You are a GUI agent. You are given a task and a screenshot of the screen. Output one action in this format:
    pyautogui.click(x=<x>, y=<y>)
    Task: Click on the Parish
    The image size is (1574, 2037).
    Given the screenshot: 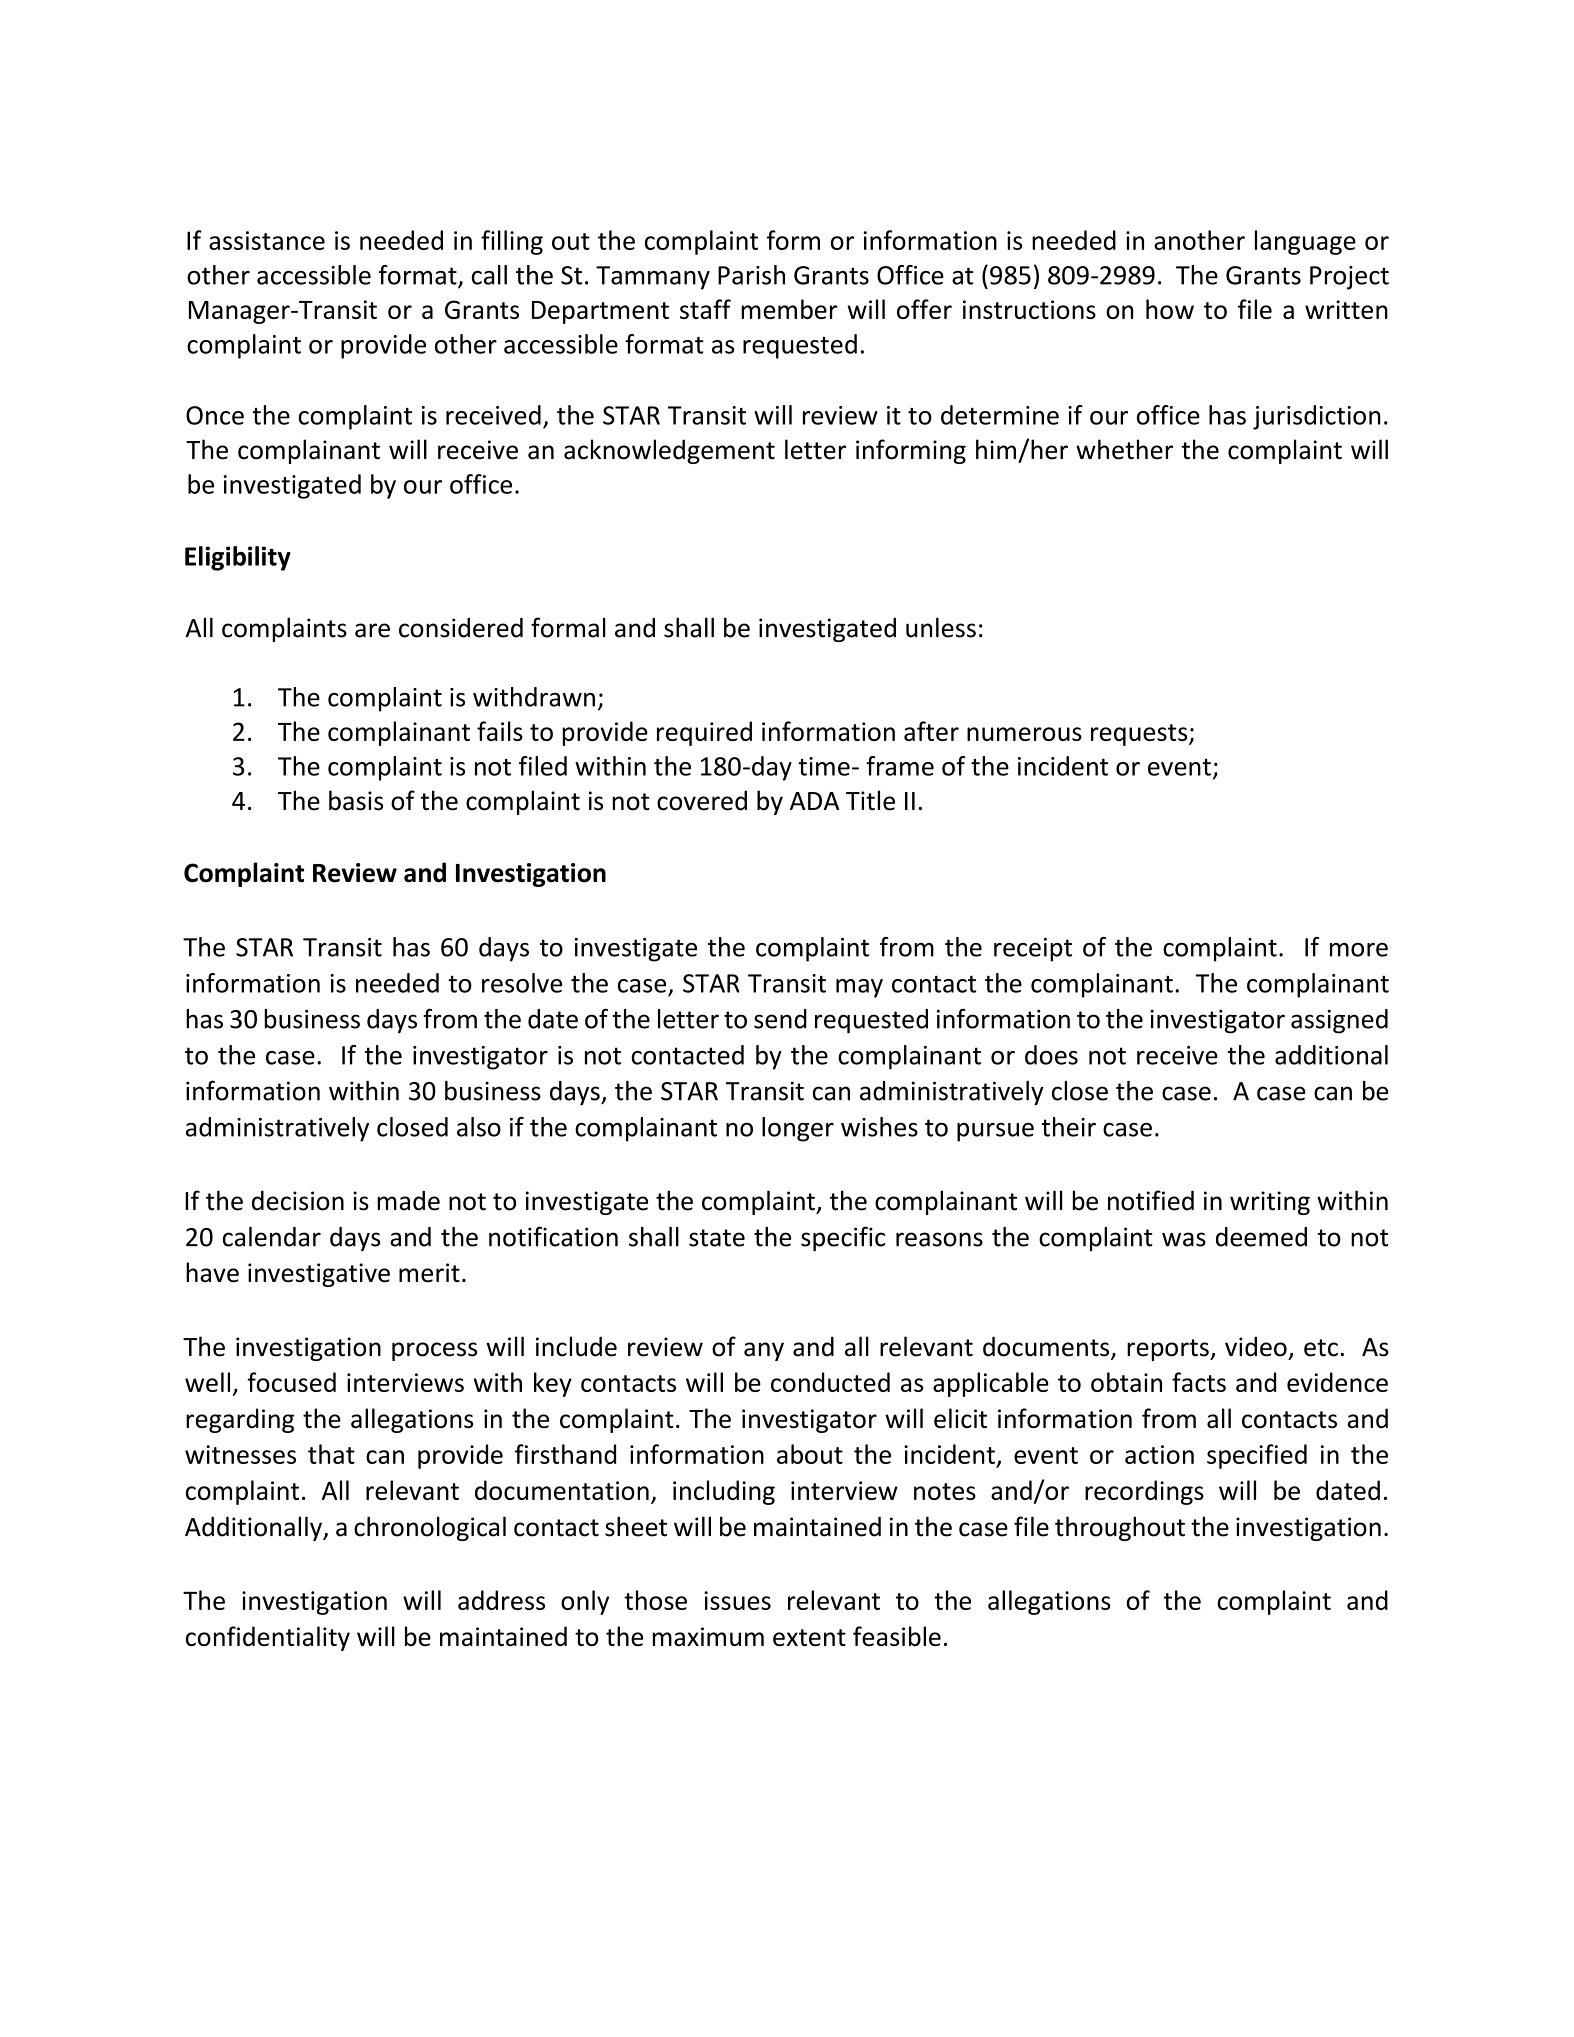 What is the action you would take?
    pyautogui.click(x=751, y=275)
